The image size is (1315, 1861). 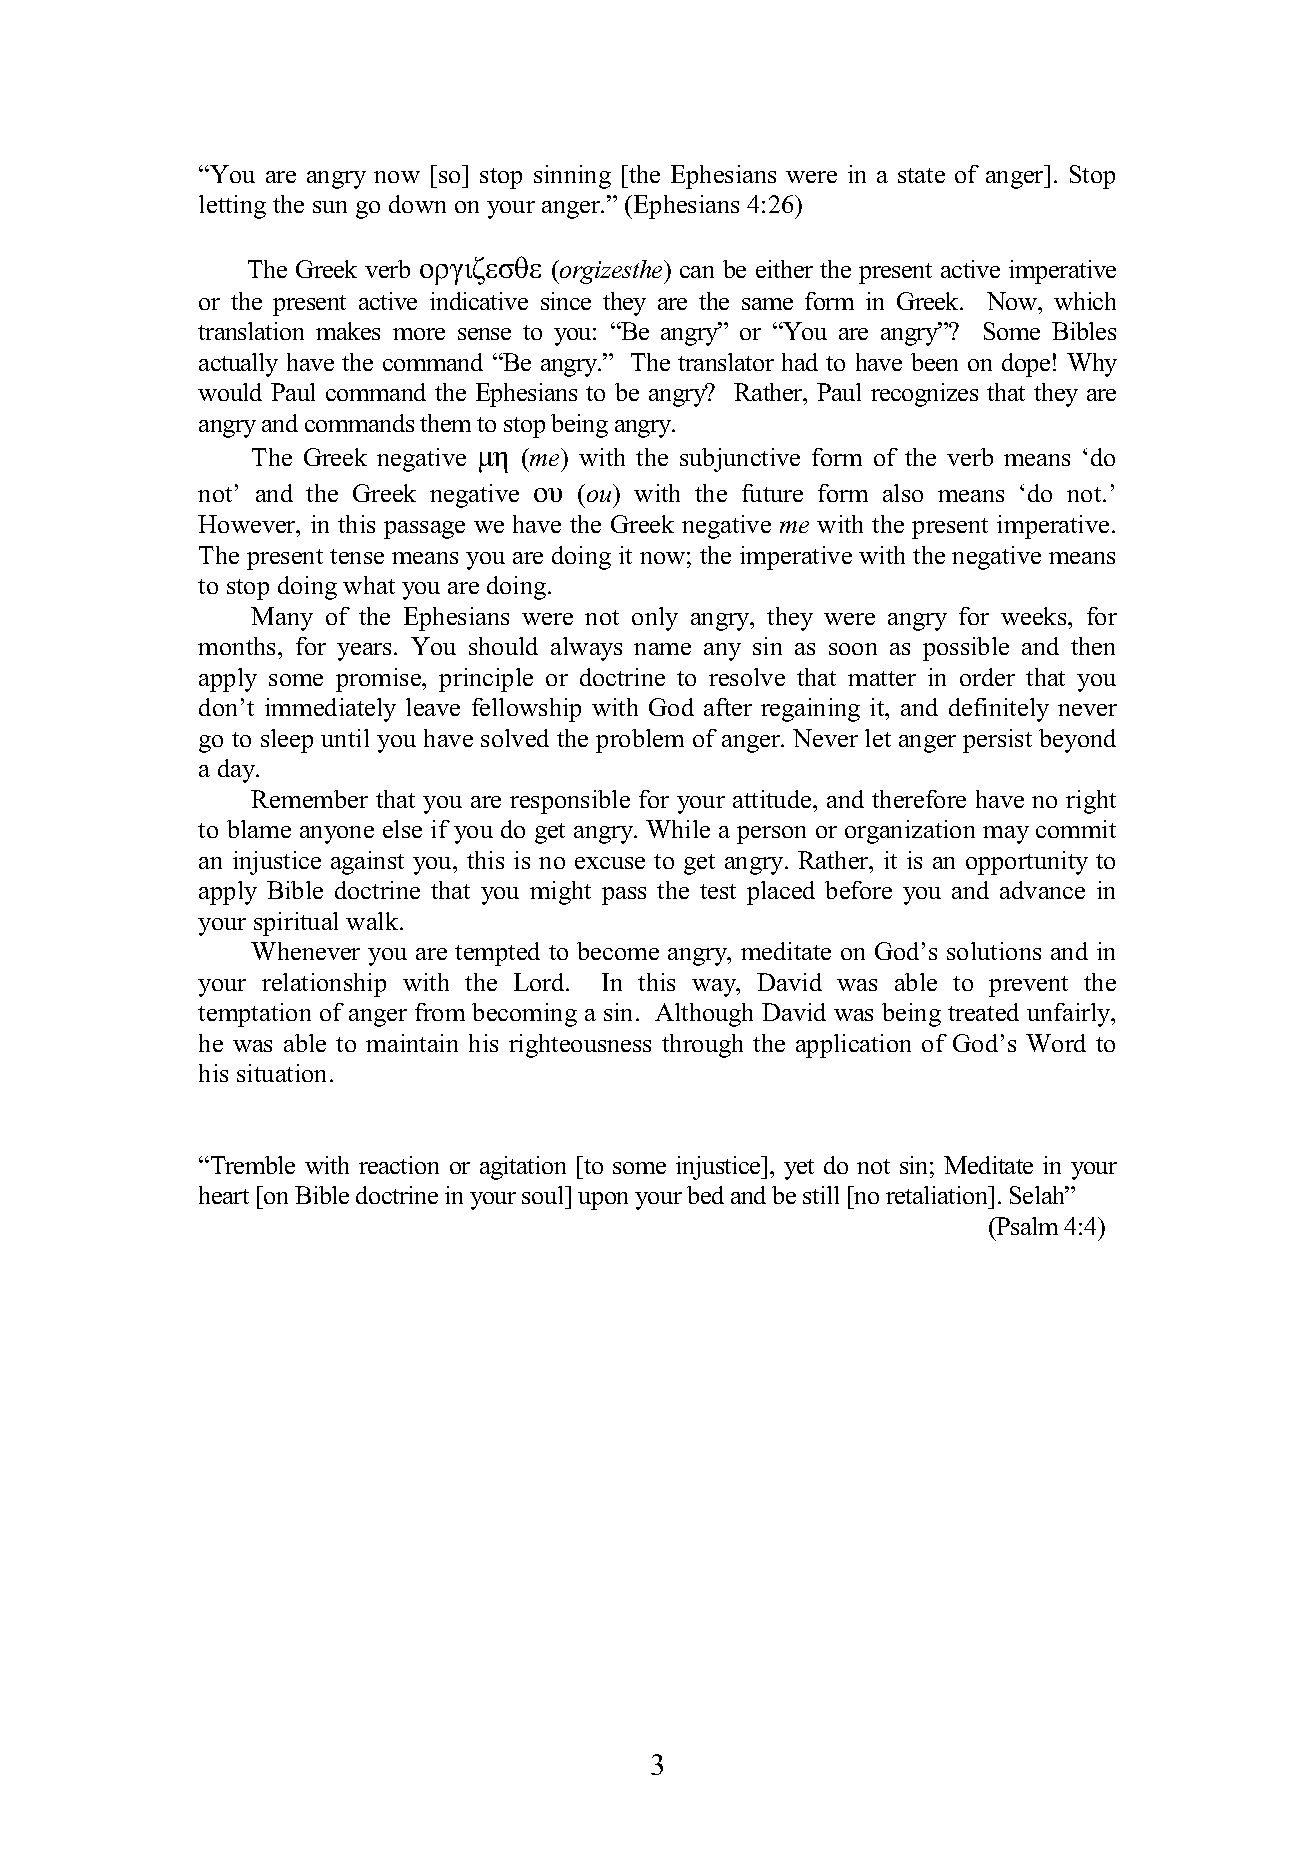 What do you see at coordinates (921, 175) in the screenshot?
I see `state` at bounding box center [921, 175].
